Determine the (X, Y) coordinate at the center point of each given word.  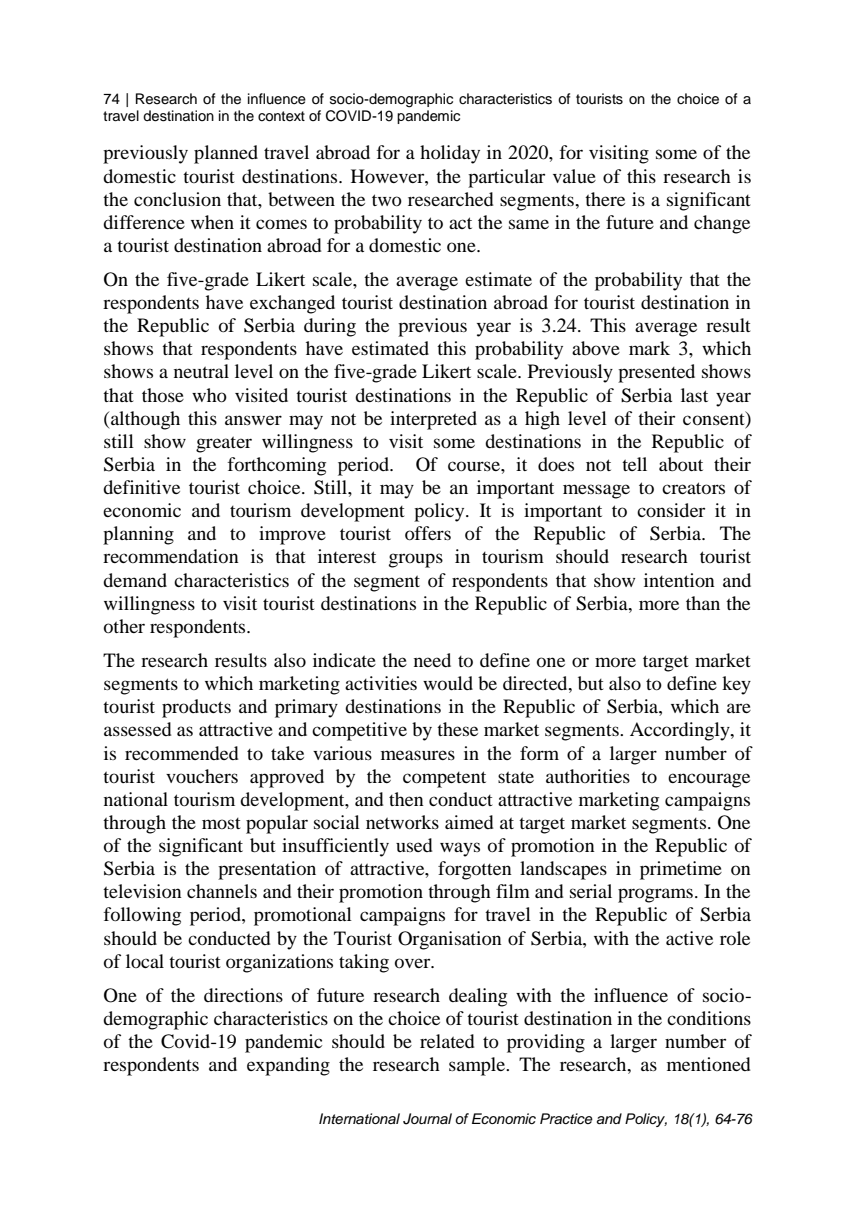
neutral (201, 371)
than (703, 603)
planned (226, 154)
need (432, 660)
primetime (681, 870)
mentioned (708, 1064)
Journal (427, 1119)
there (605, 199)
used (414, 845)
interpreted (433, 420)
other (124, 626)
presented (656, 373)
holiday (450, 154)
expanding (288, 1066)
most (221, 823)
